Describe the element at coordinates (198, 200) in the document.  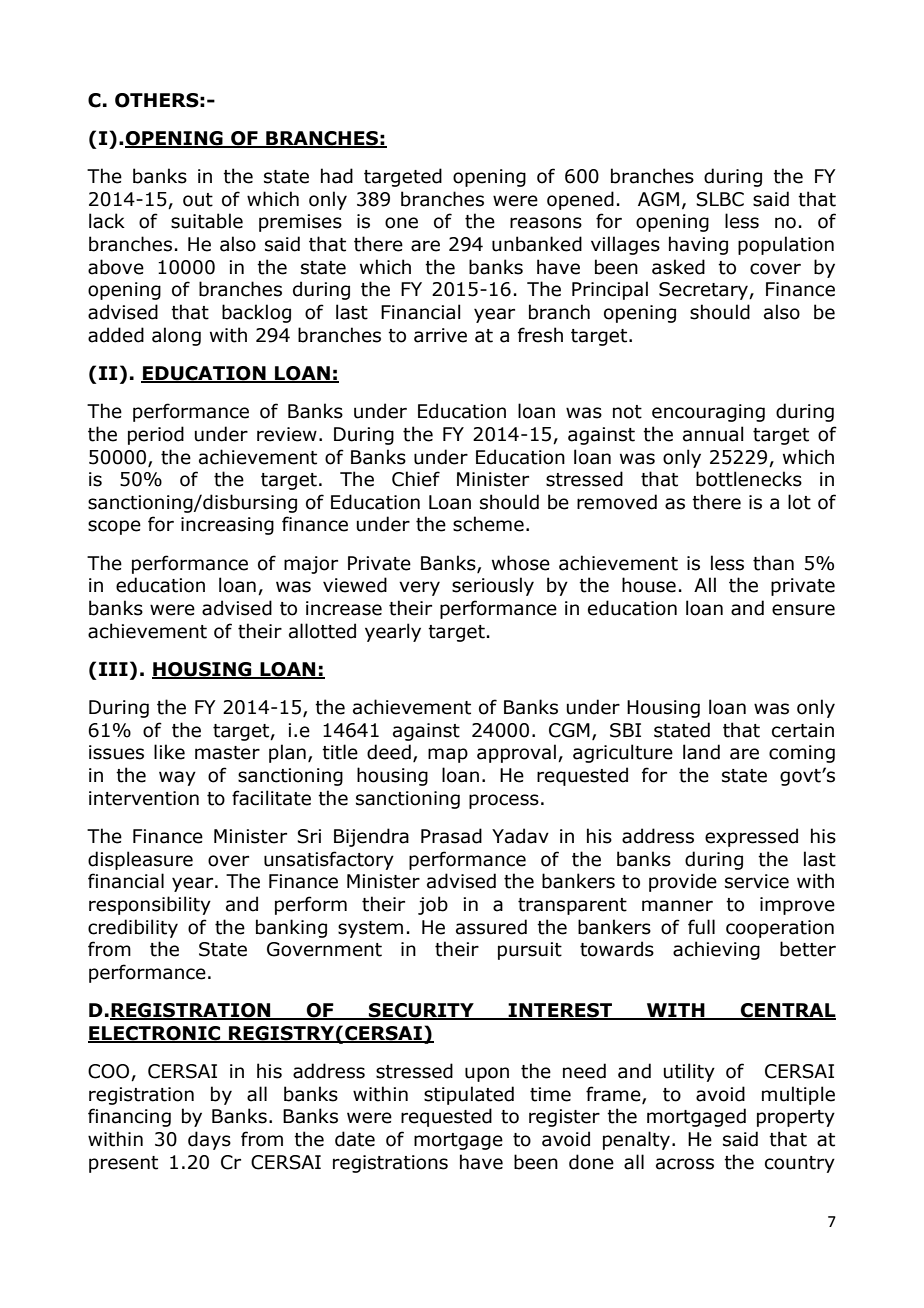
I see `out` at that location.
